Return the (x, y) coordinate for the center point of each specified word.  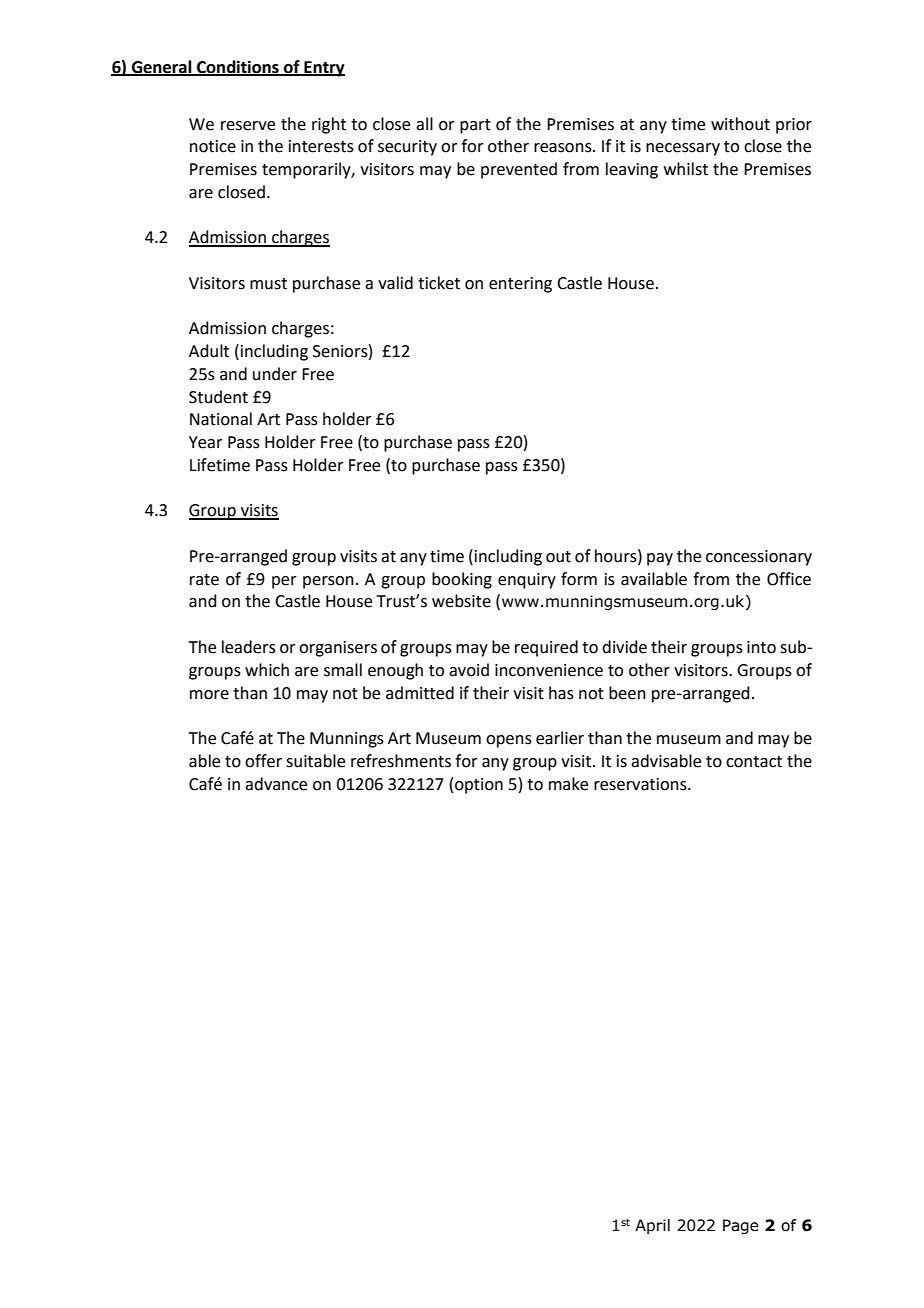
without (740, 124)
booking (462, 580)
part (475, 126)
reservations (641, 784)
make (568, 784)
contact (754, 762)
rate (204, 580)
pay (660, 559)
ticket (439, 283)
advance (276, 784)
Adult (209, 351)
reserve (248, 126)
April (652, 1226)
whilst (686, 169)
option (479, 786)
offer (263, 761)
